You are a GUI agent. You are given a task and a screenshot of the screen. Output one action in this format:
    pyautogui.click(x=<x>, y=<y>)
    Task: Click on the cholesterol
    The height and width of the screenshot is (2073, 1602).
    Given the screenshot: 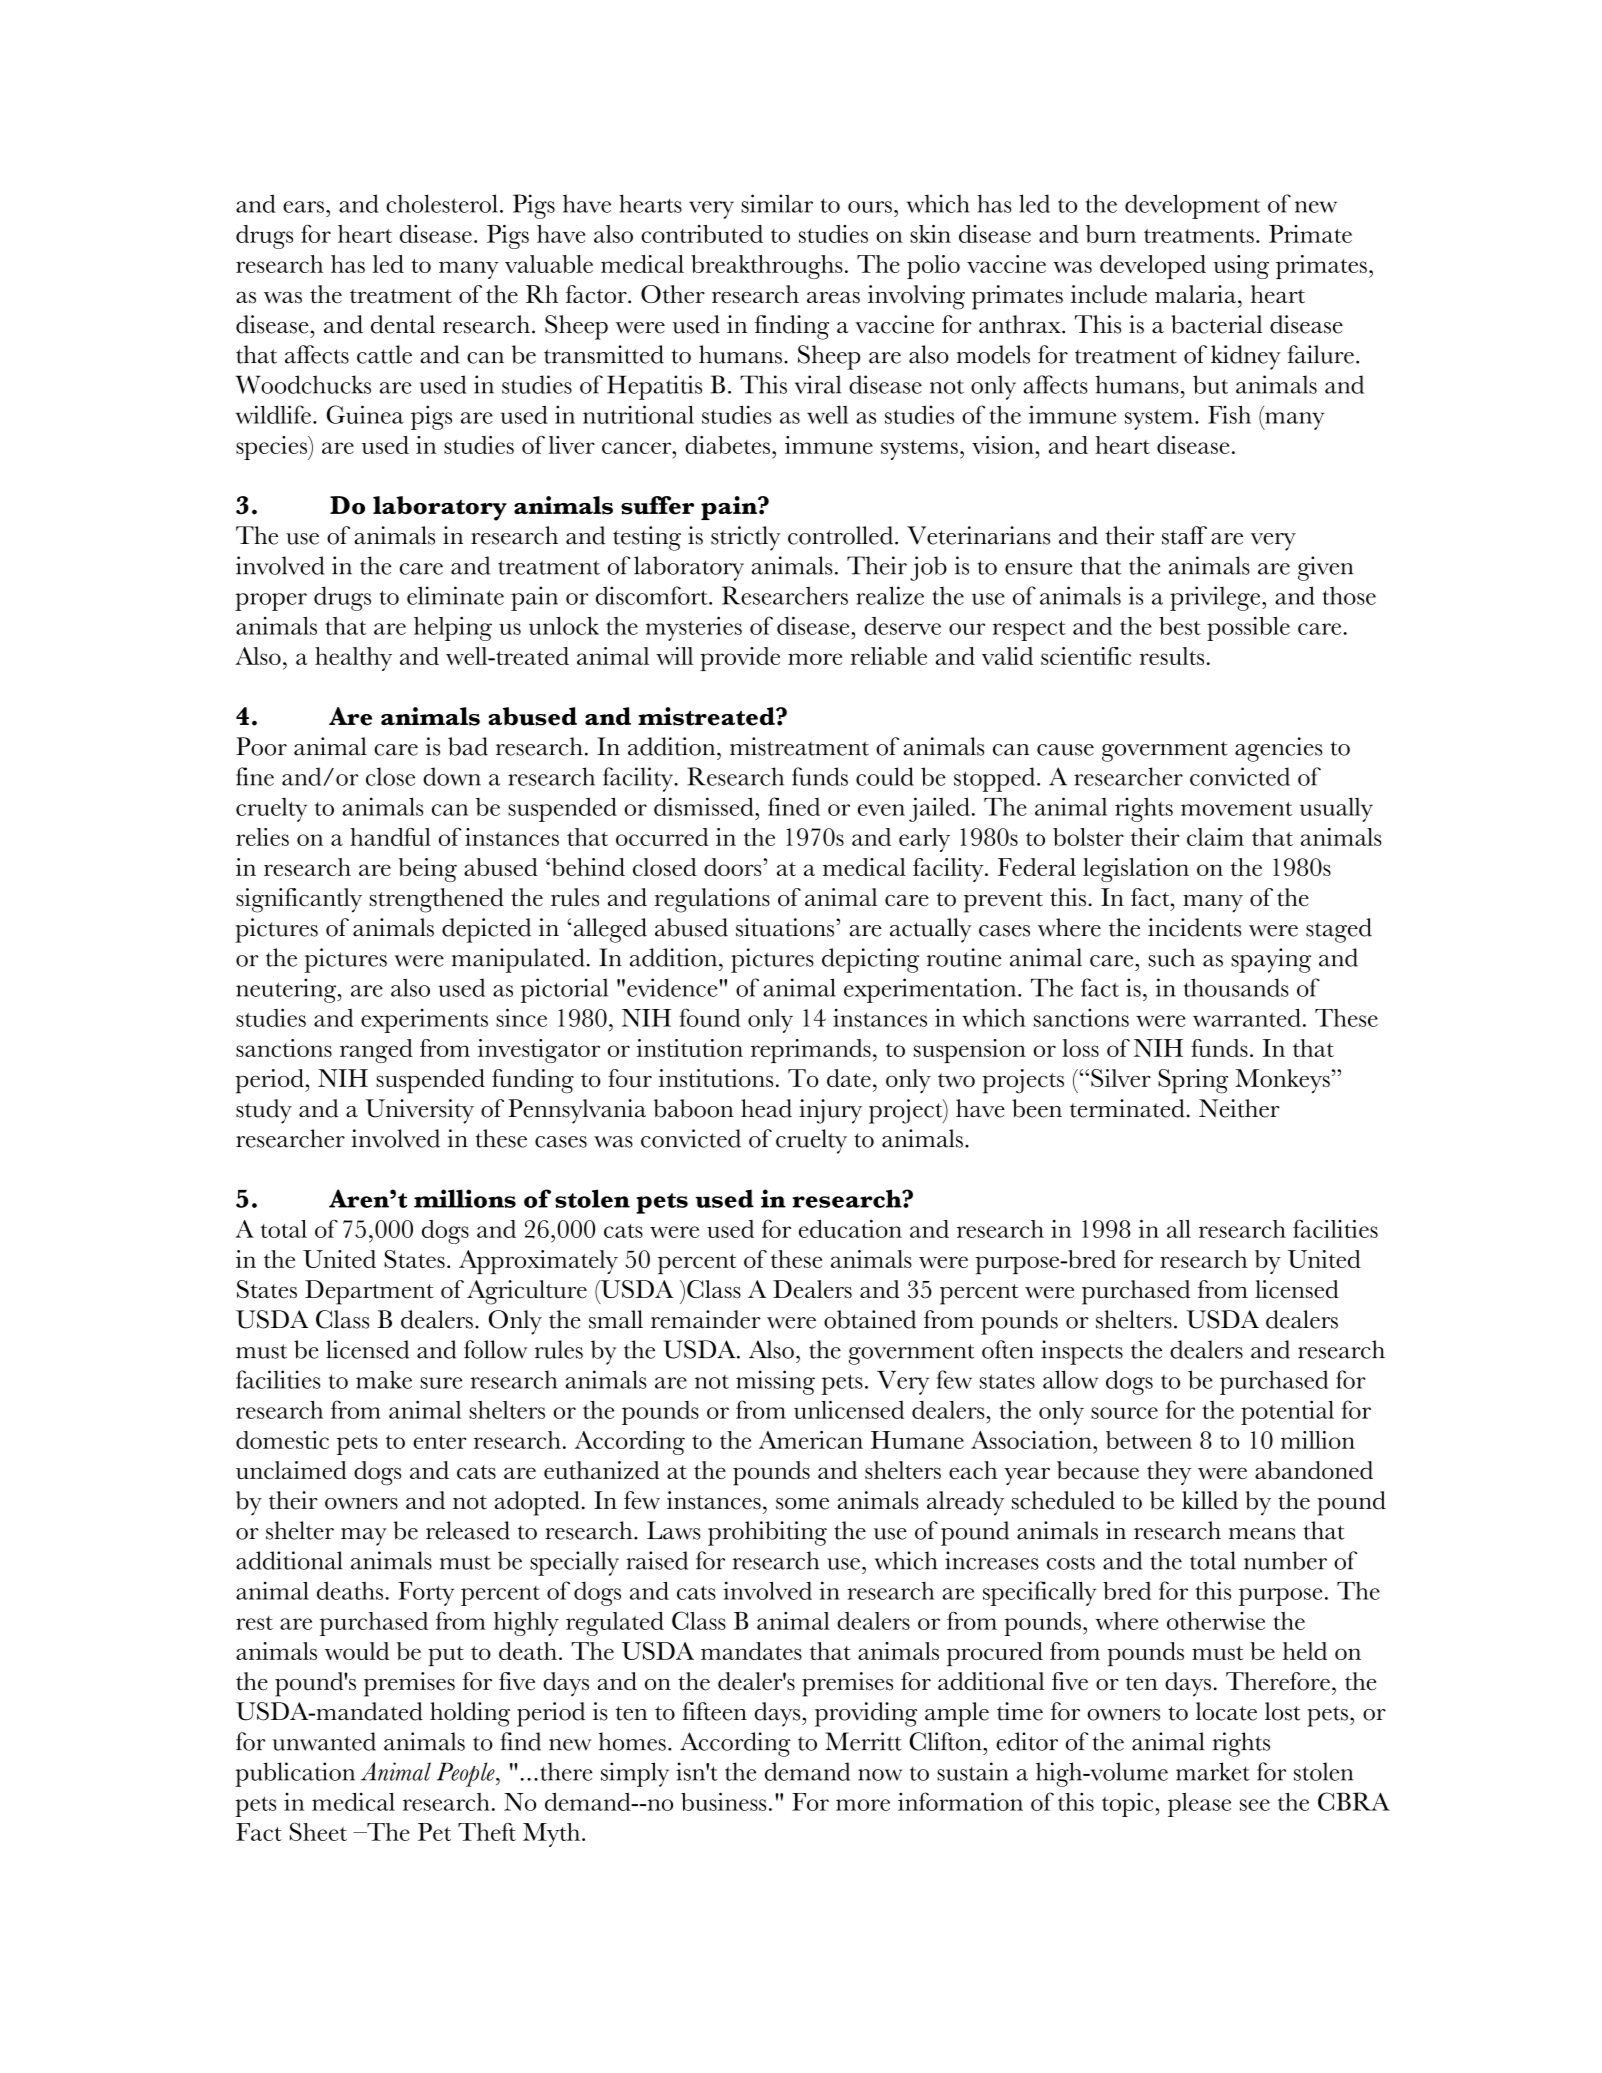 What is the action you would take?
    pyautogui.click(x=442, y=203)
